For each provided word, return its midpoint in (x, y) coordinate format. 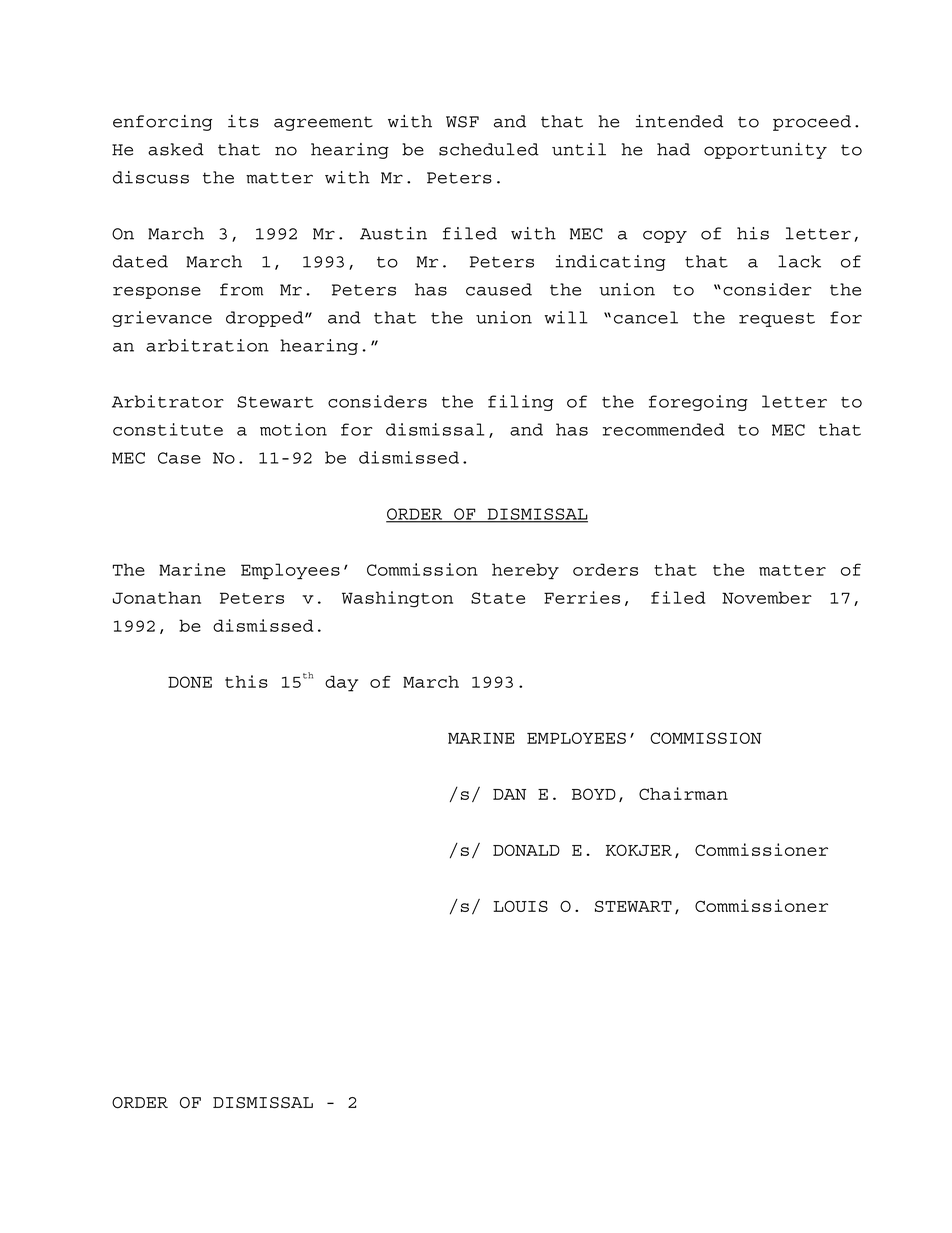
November (767, 597)
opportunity (765, 151)
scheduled (489, 149)
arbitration (207, 345)
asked (176, 149)
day (341, 683)
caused (499, 289)
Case (179, 458)
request (777, 319)
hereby (525, 571)
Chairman (683, 793)
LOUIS (520, 906)
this (246, 681)
